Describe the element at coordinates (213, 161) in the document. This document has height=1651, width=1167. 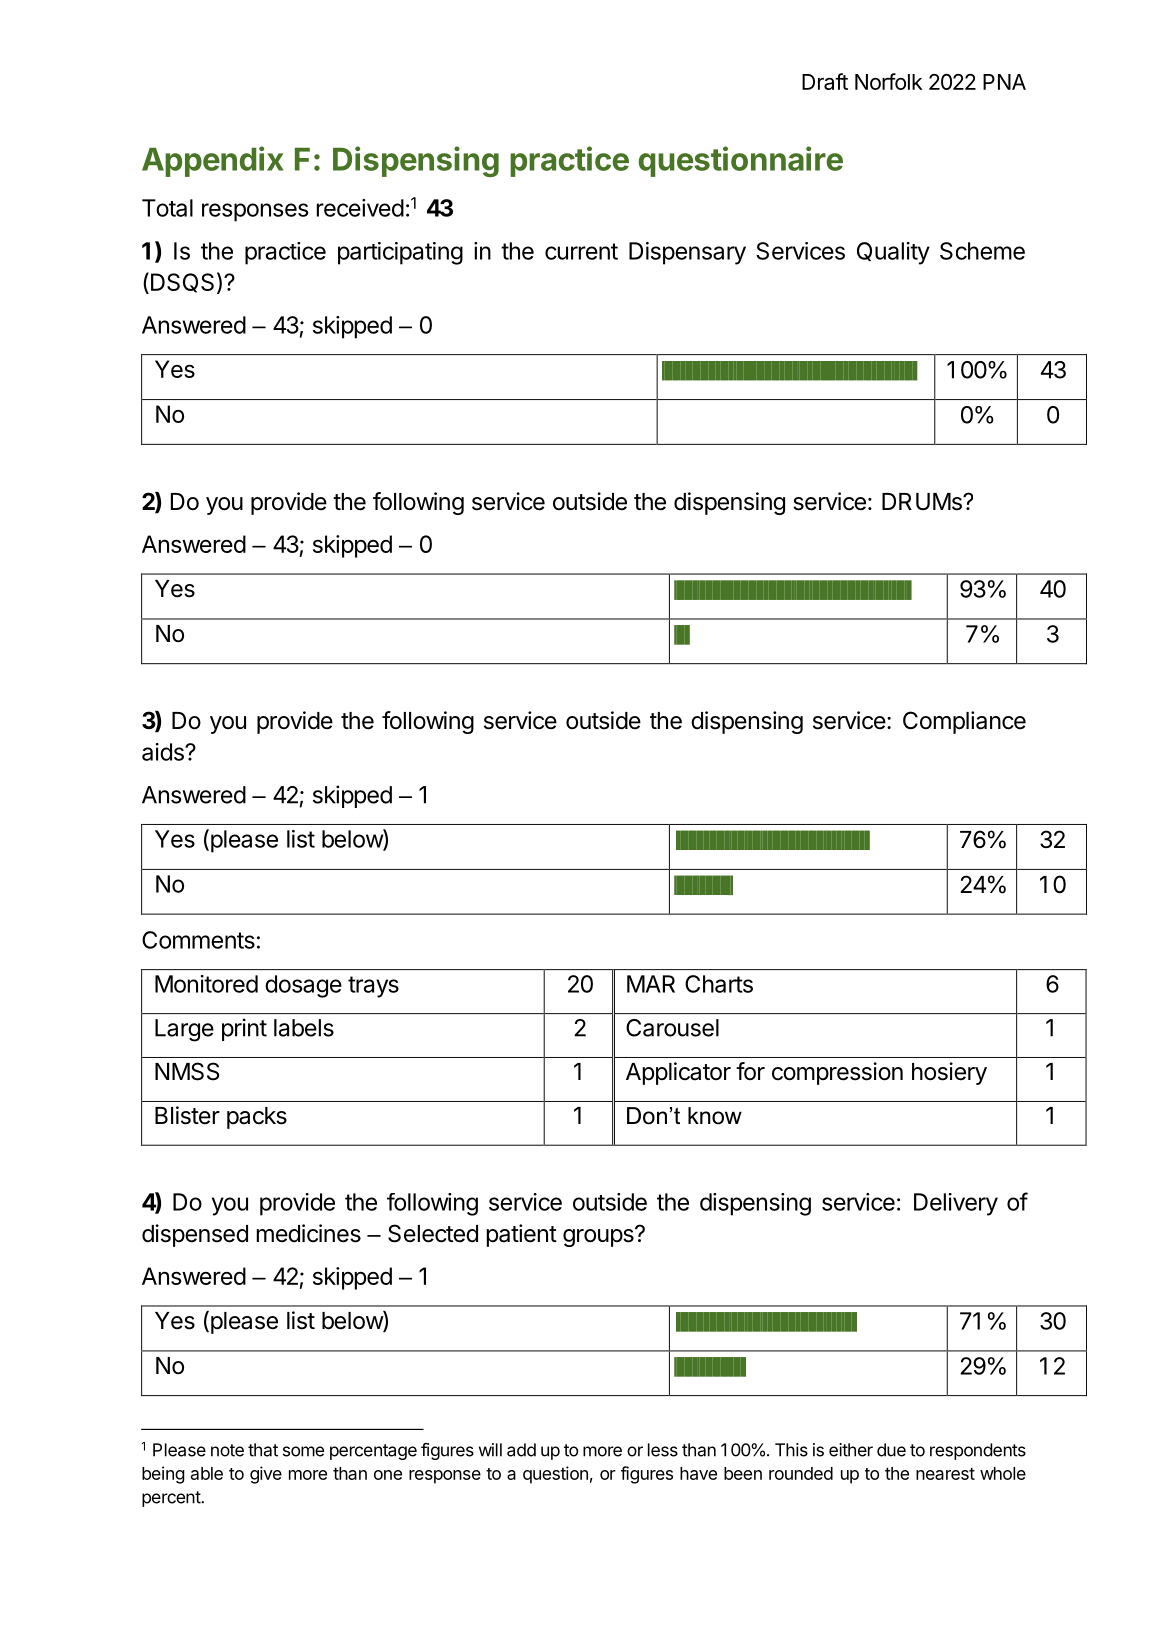
I see `Appendix` at that location.
